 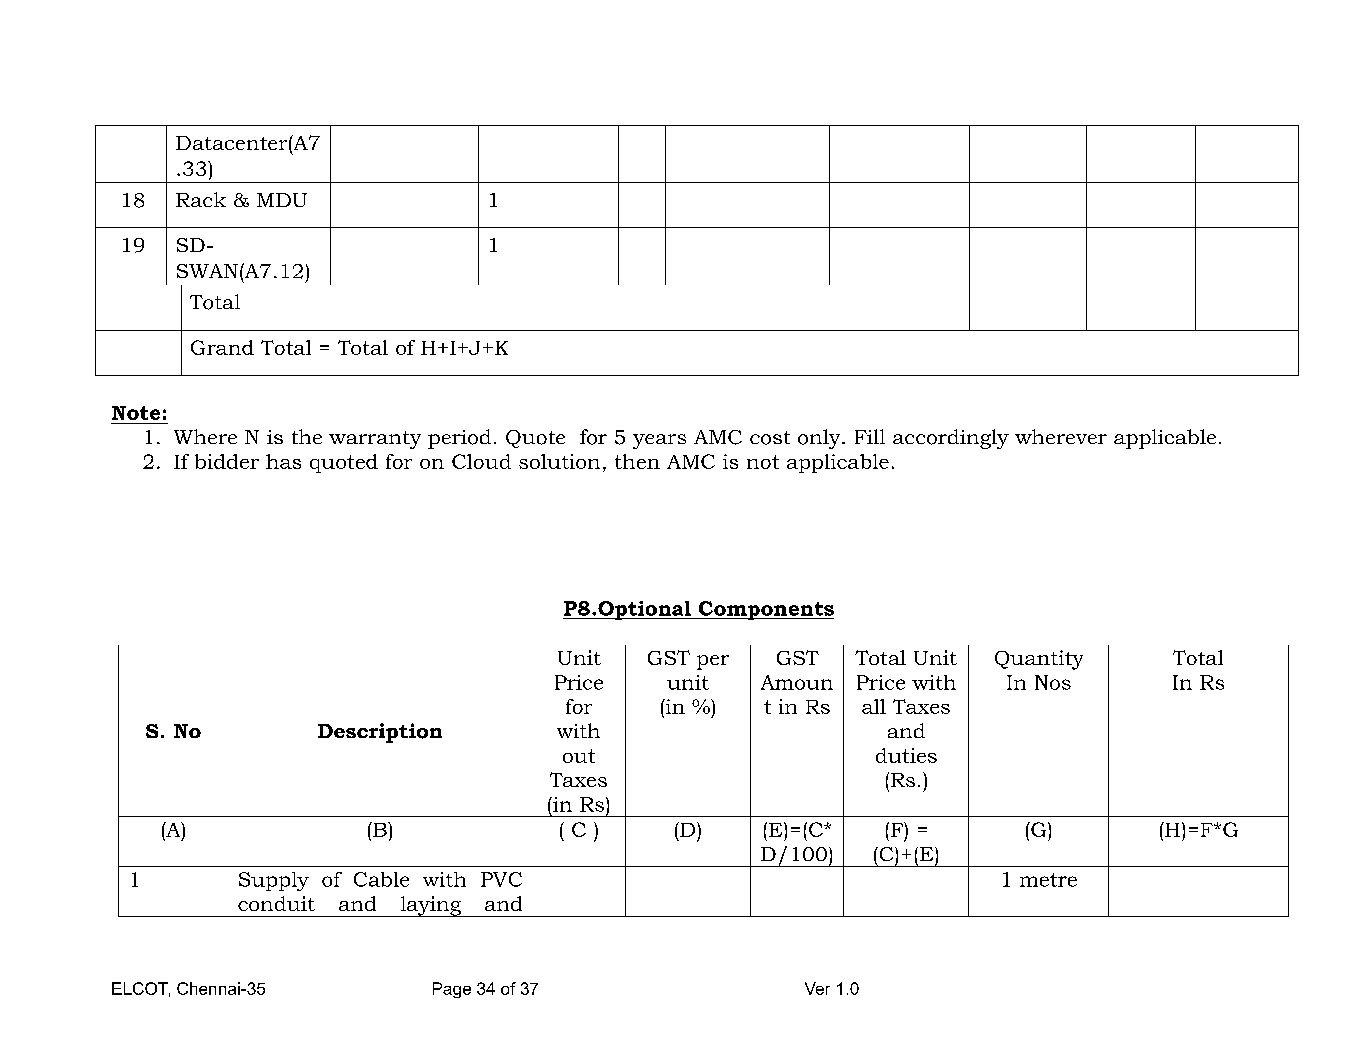 I want to click on Fill, so click(x=870, y=436).
